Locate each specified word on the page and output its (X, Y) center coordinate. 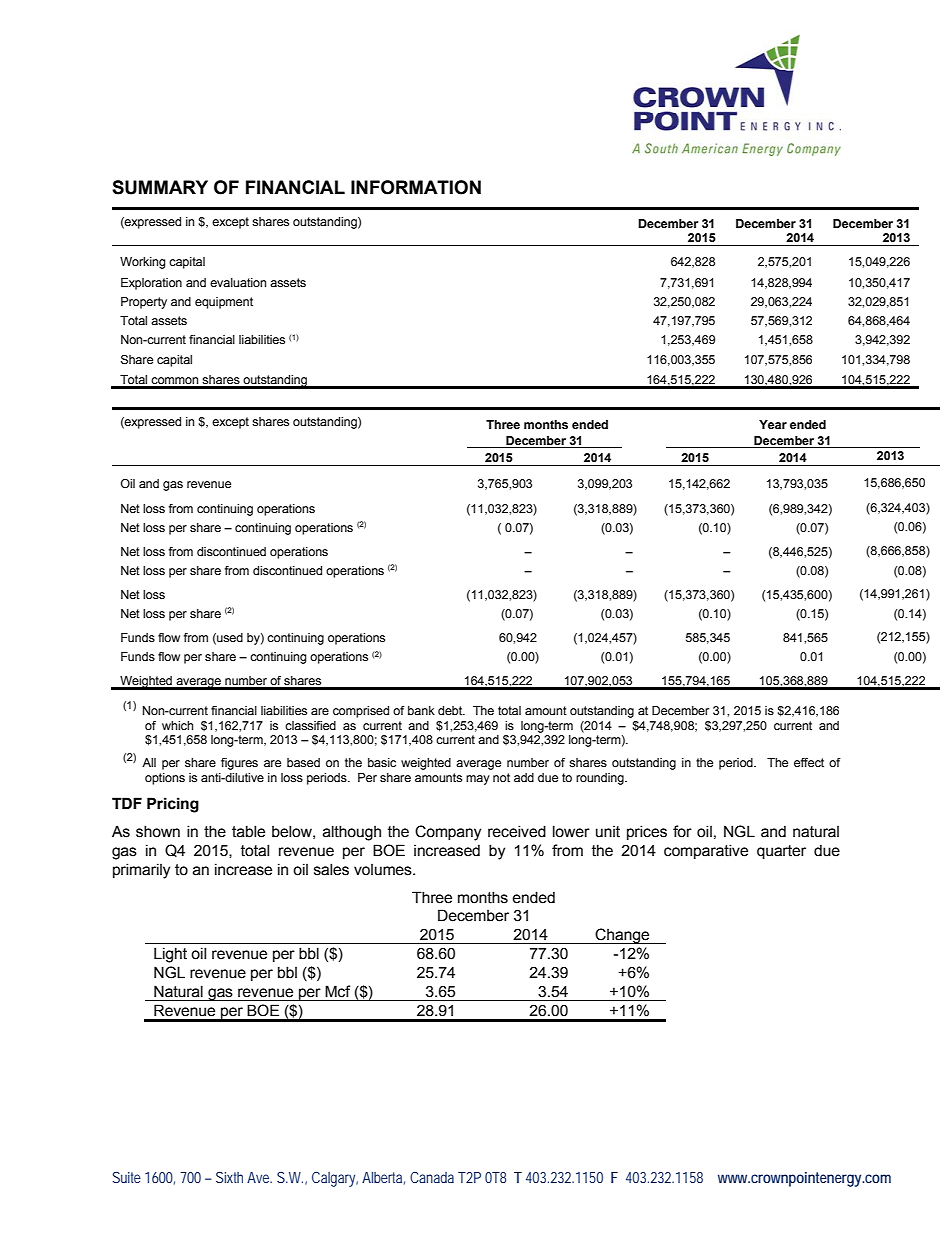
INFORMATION (416, 187)
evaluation (238, 282)
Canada (432, 1177)
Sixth (229, 1177)
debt (451, 710)
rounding (601, 779)
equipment (224, 303)
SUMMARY (160, 187)
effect (809, 762)
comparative (706, 851)
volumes (384, 870)
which (177, 725)
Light (170, 955)
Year (773, 424)
